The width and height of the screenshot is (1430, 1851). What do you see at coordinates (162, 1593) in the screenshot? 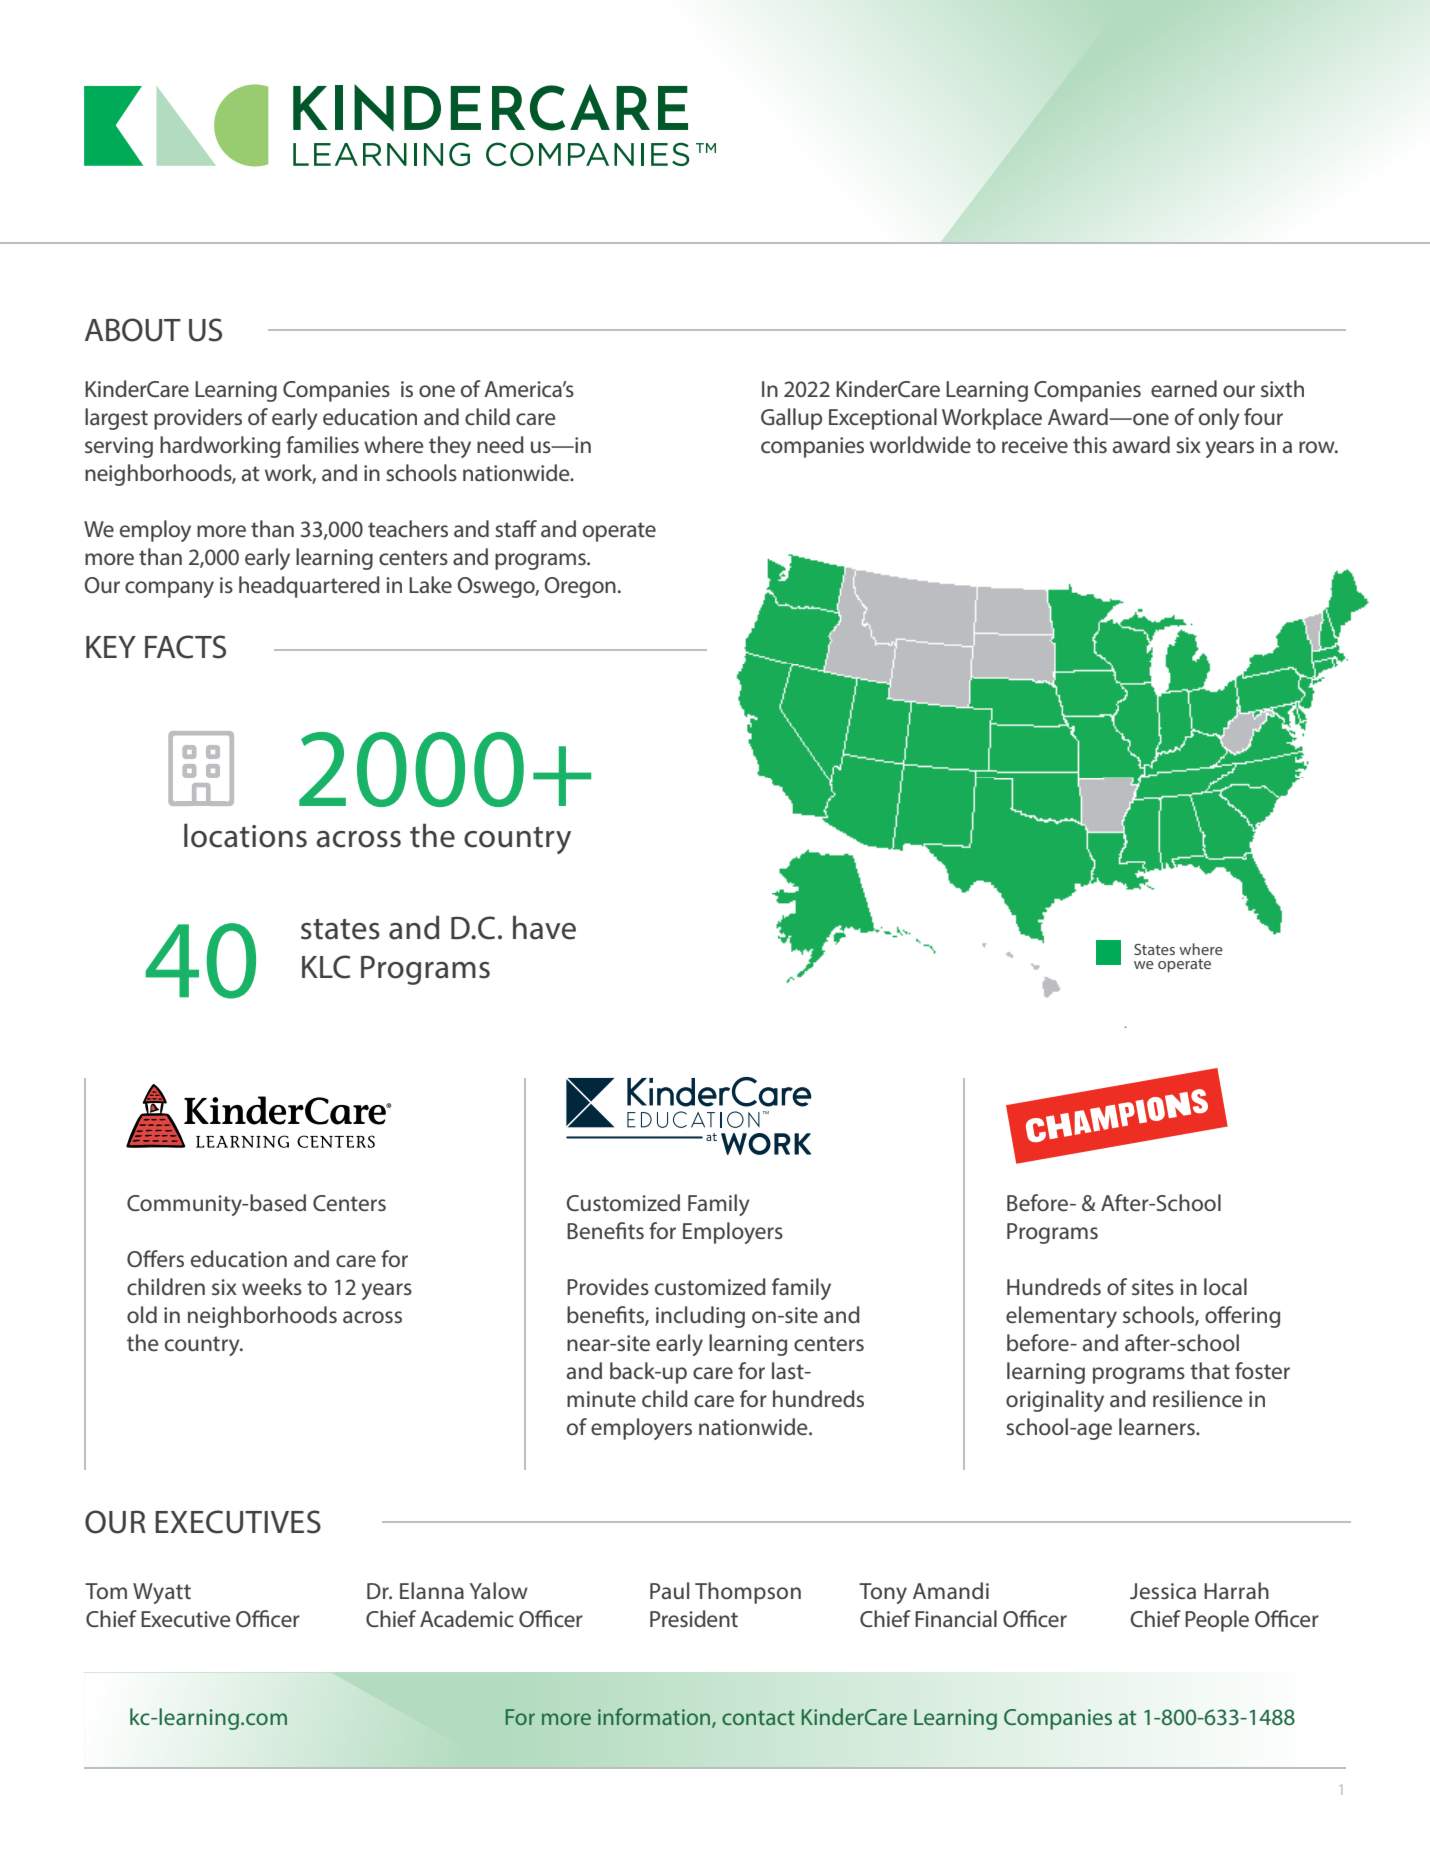
I see `Wyatt` at bounding box center [162, 1593].
